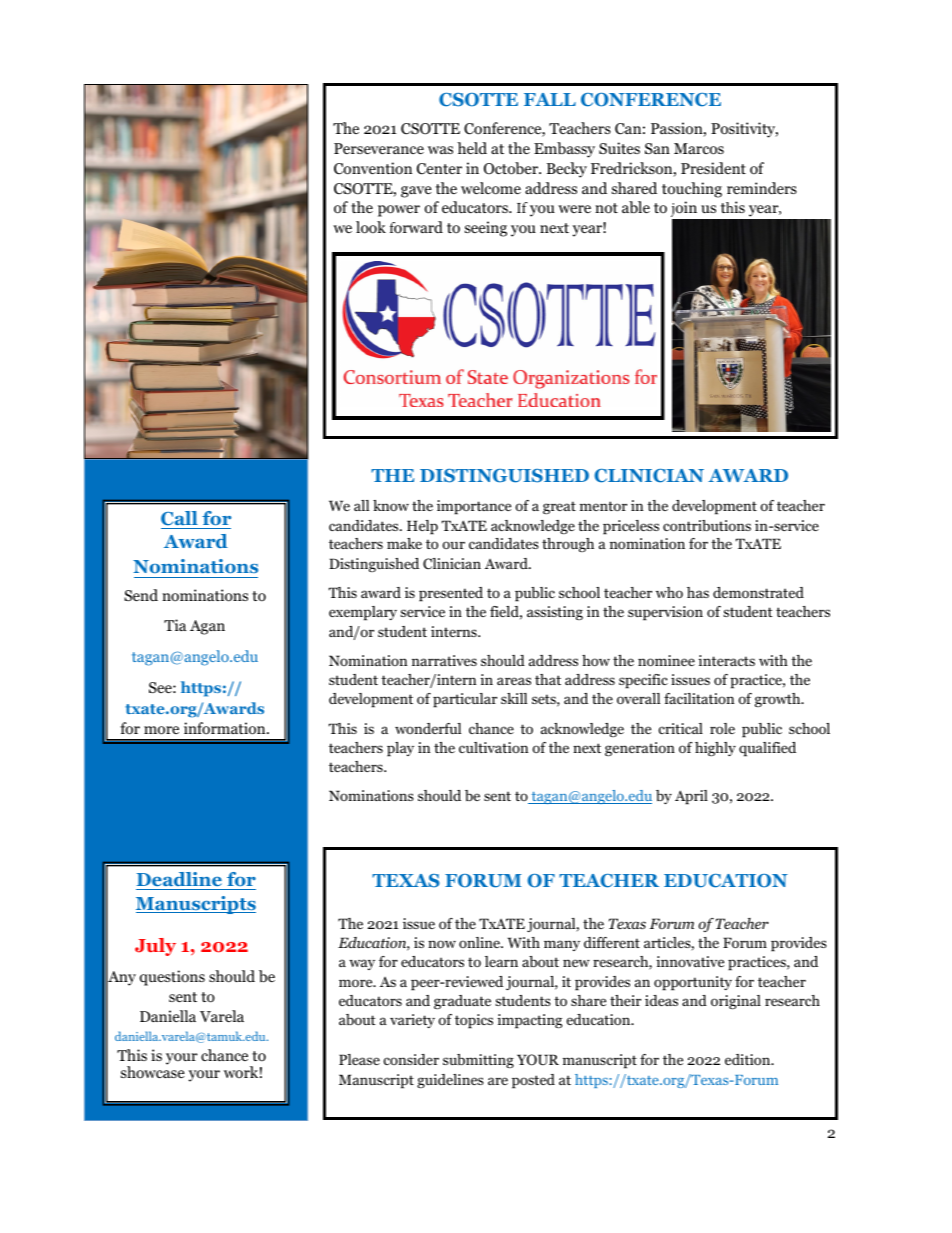 This image has width=952, height=1233. What do you see at coordinates (153, 1072) in the image?
I see `showcase` at bounding box center [153, 1072].
